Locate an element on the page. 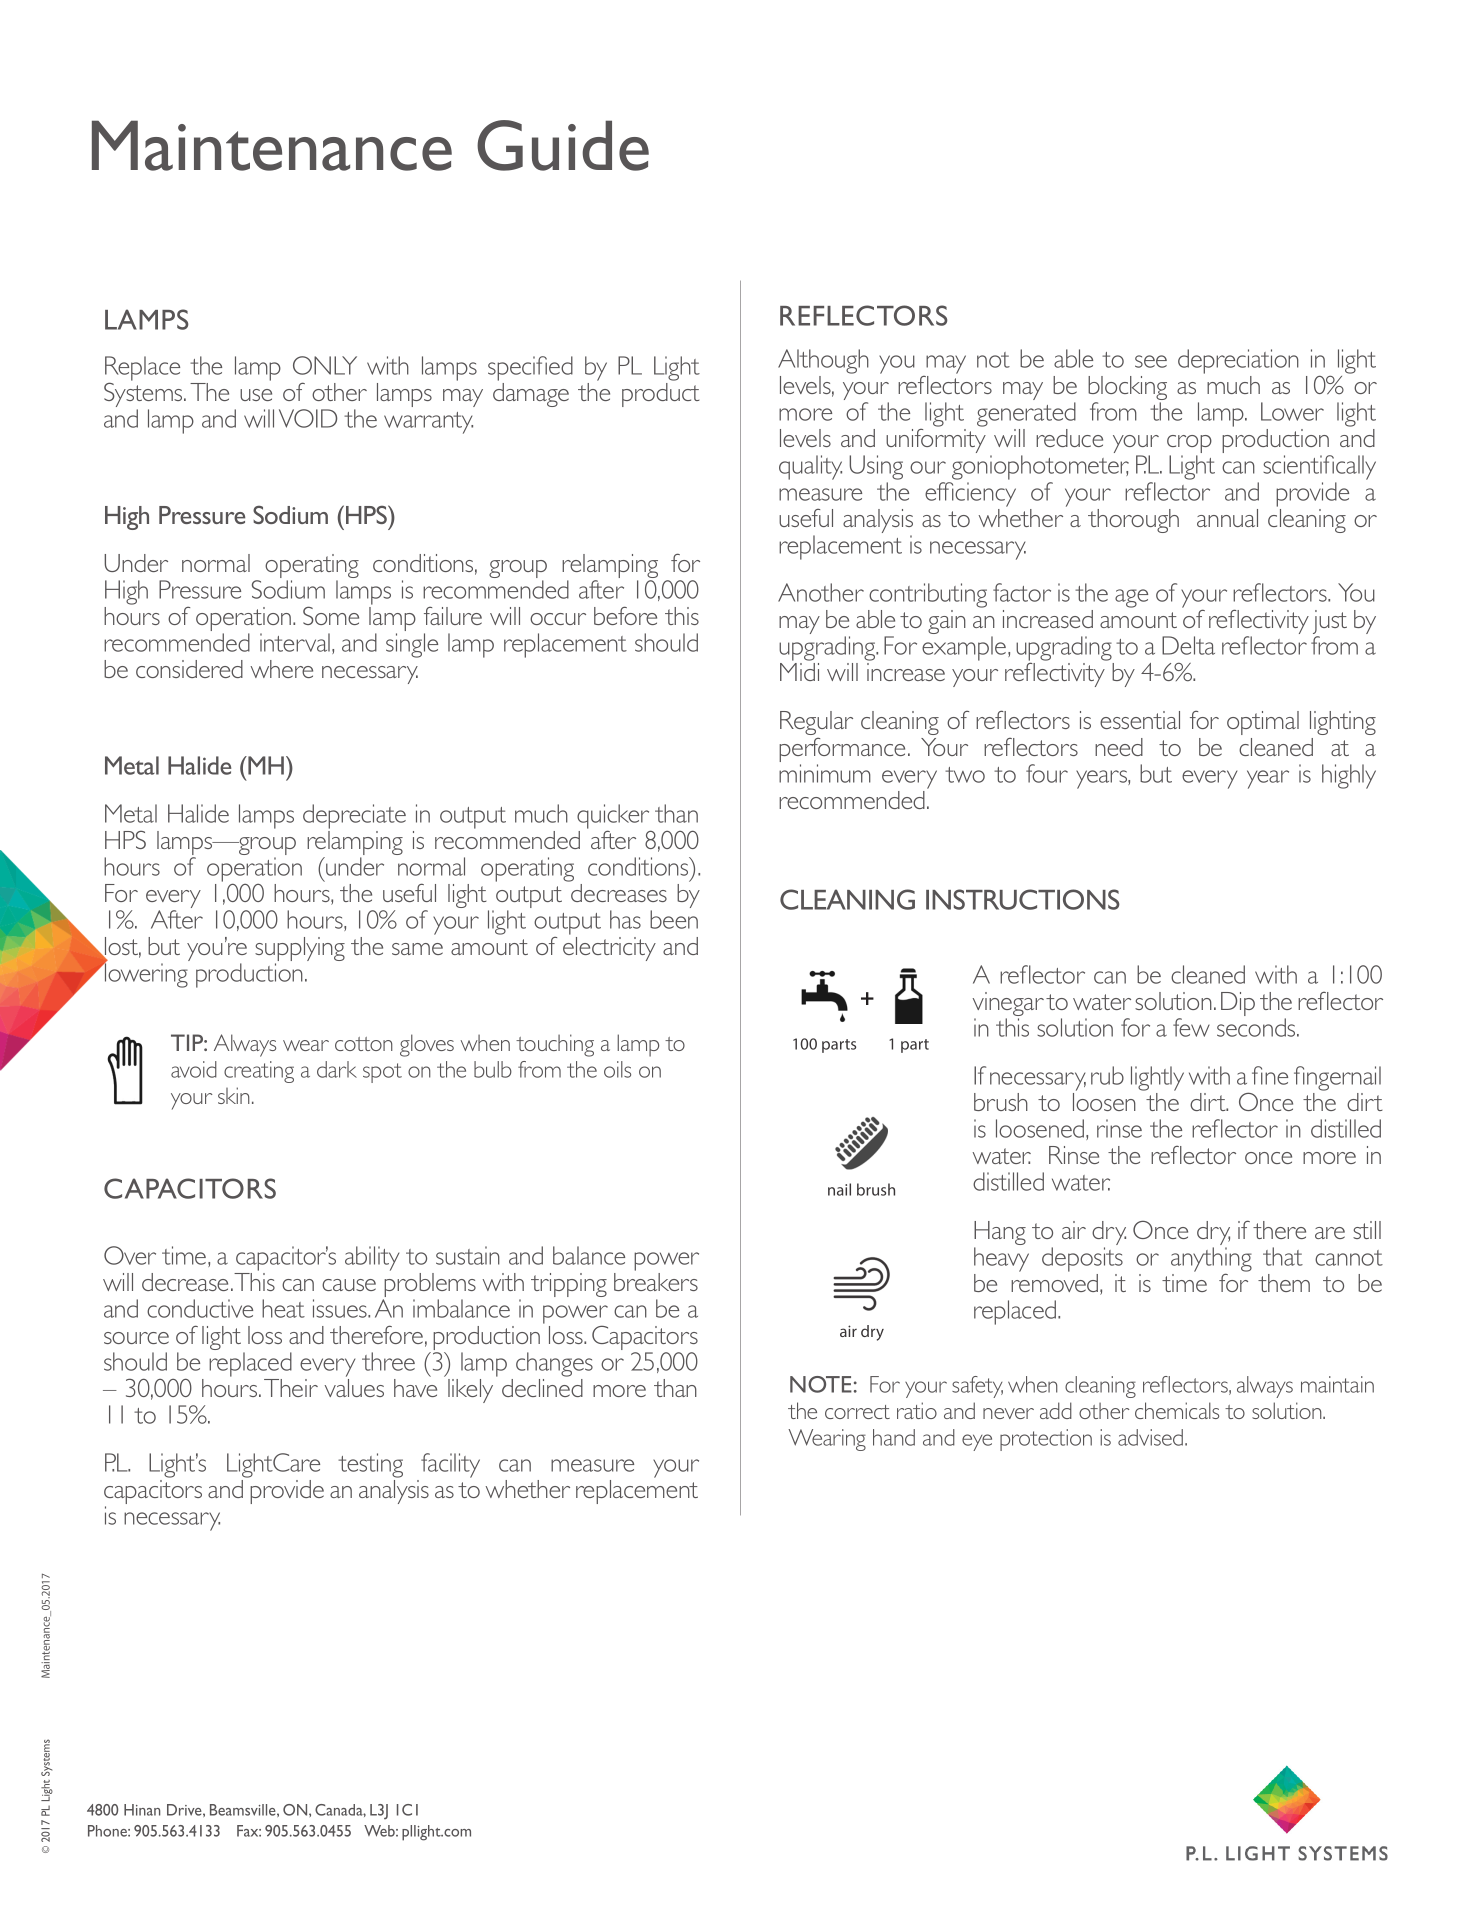 The height and width of the image is (1909, 1475). annual is located at coordinates (1227, 518).
